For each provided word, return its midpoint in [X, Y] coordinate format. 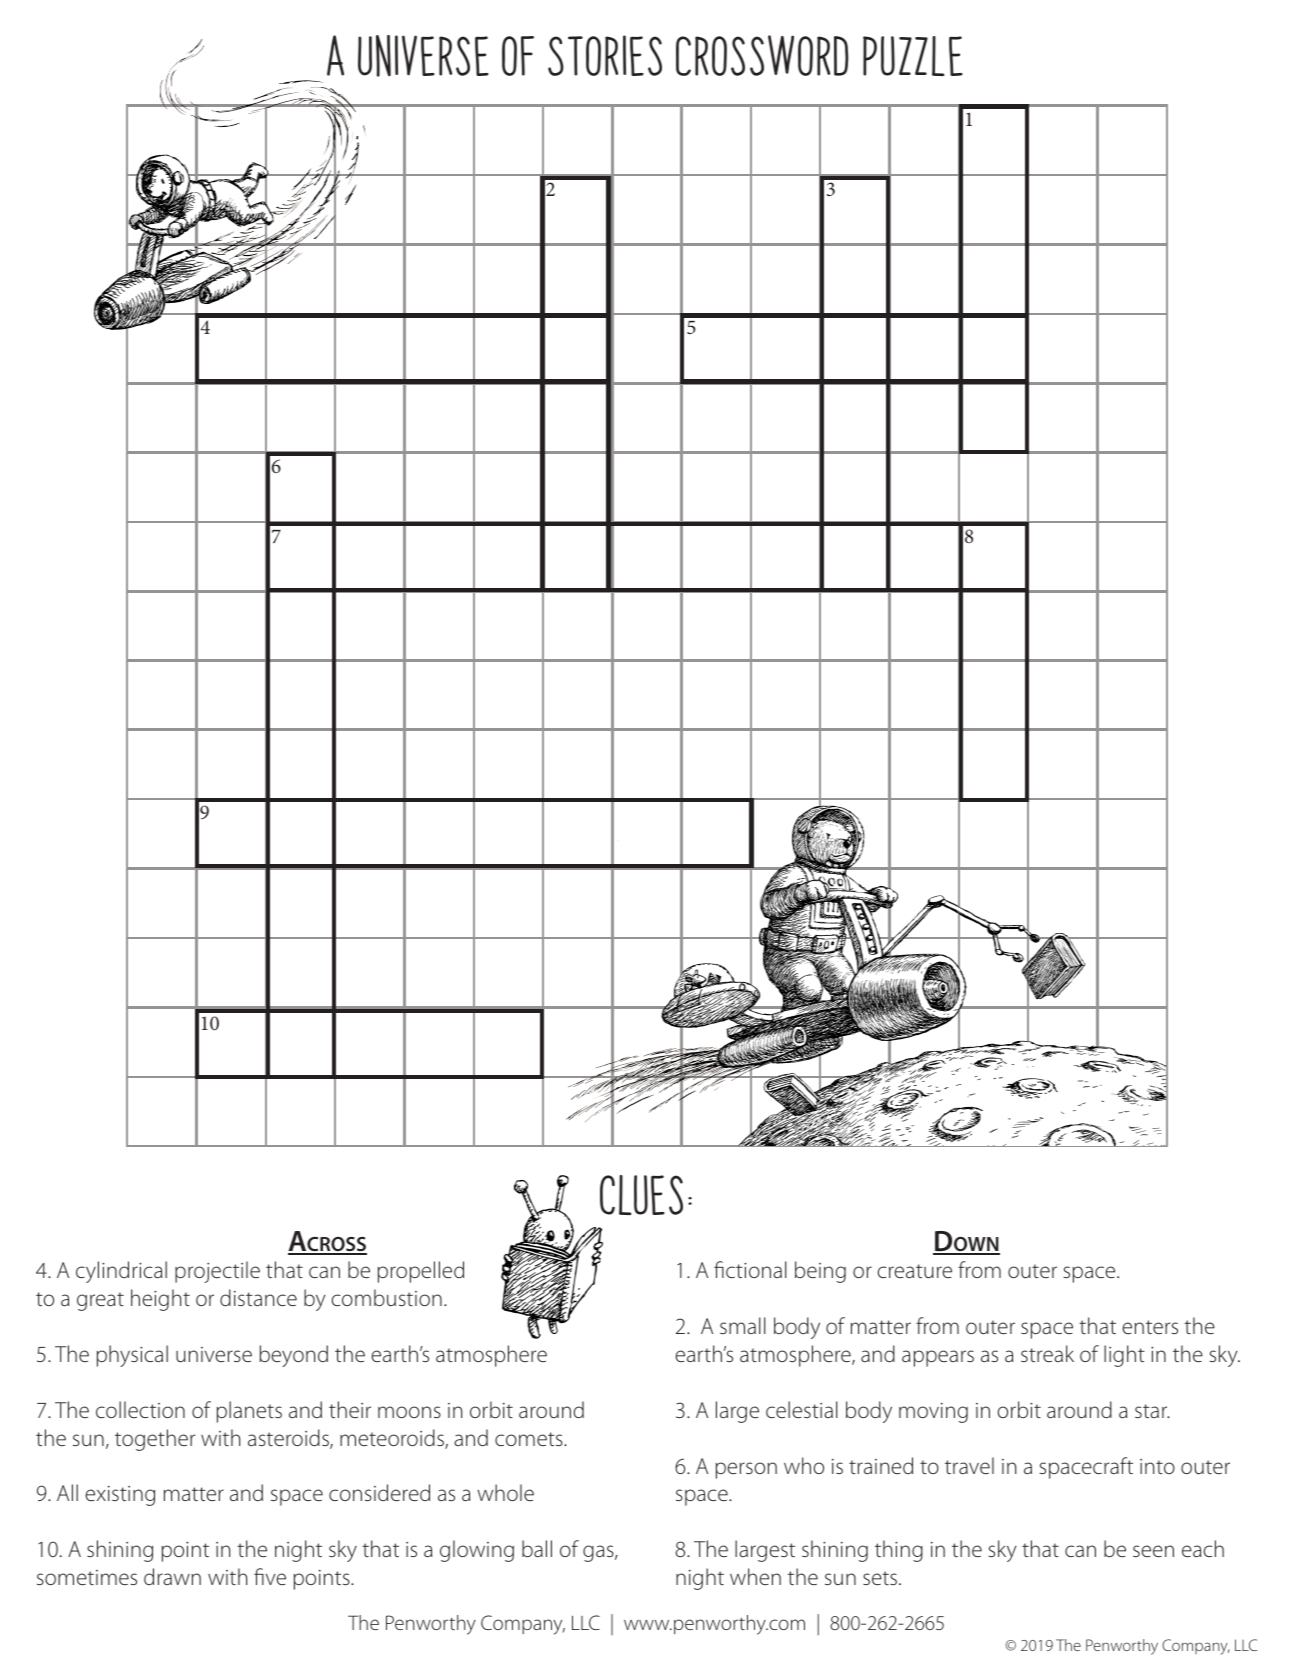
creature [914, 1271]
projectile [217, 1272]
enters [1150, 1327]
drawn [172, 1576]
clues [641, 1195]
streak [1047, 1353]
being [820, 1272]
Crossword [762, 55]
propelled [421, 1272]
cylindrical [121, 1272]
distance [258, 1297]
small [743, 1325]
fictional [750, 1269]
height [160, 1300]
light [1124, 1356]
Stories [605, 55]
